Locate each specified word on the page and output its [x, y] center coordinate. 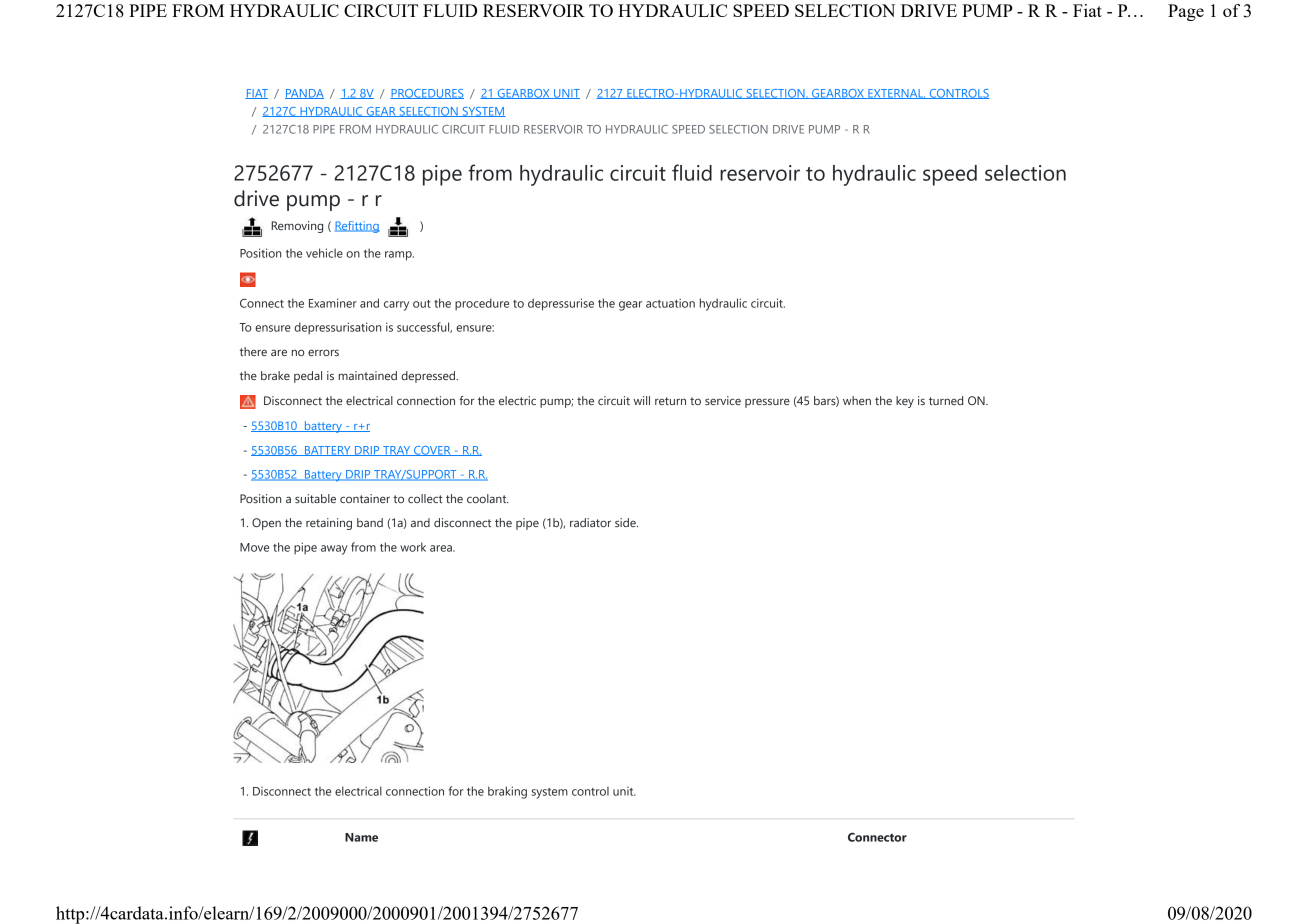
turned [946, 400]
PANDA [304, 94]
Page [1186, 12]
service [723, 400]
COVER [432, 451]
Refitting [357, 227]
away [334, 550]
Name [361, 837]
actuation [670, 303]
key [905, 402]
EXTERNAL [896, 94]
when [857, 400]
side [626, 522]
